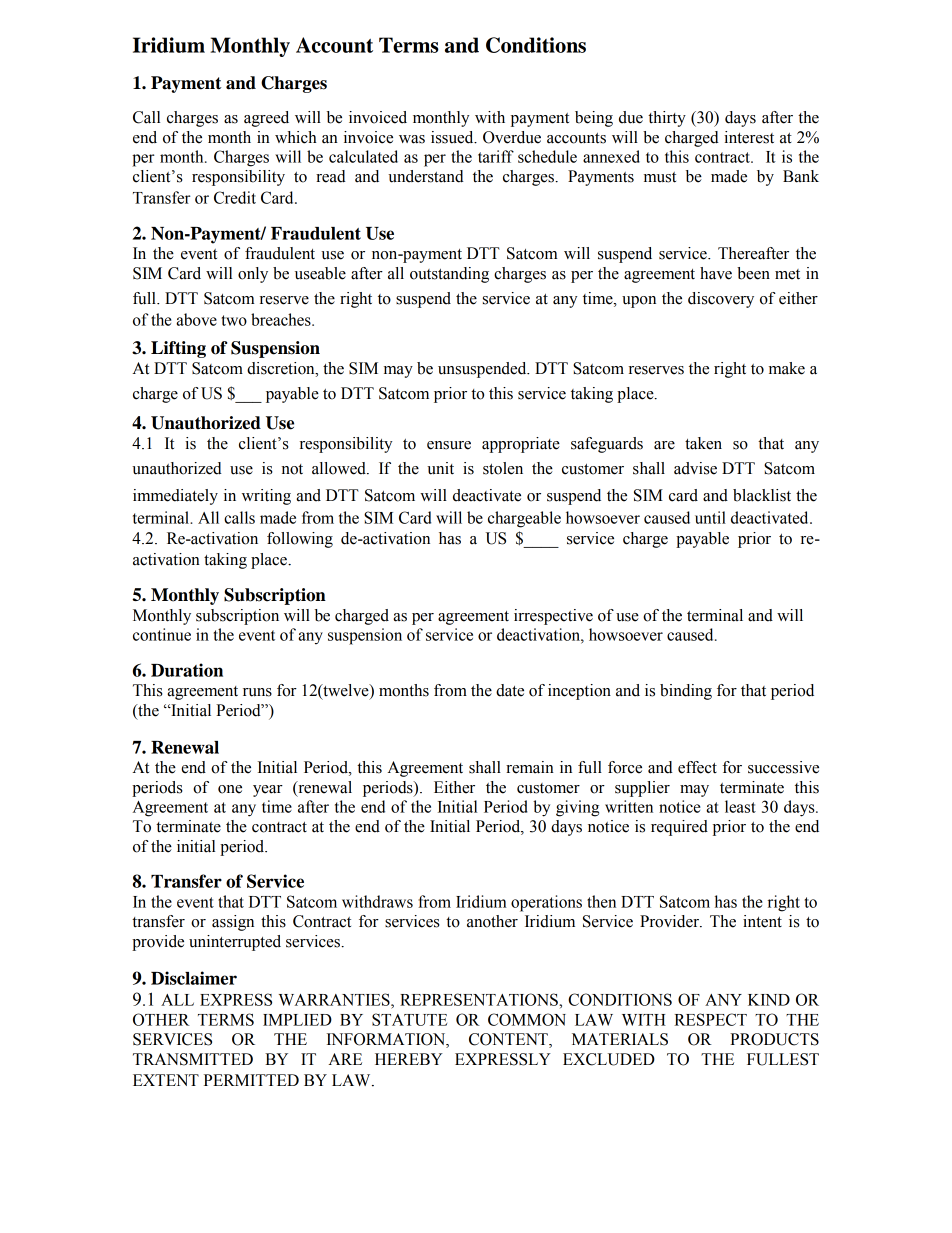  I want to click on PERMITTED, so click(251, 1080).
